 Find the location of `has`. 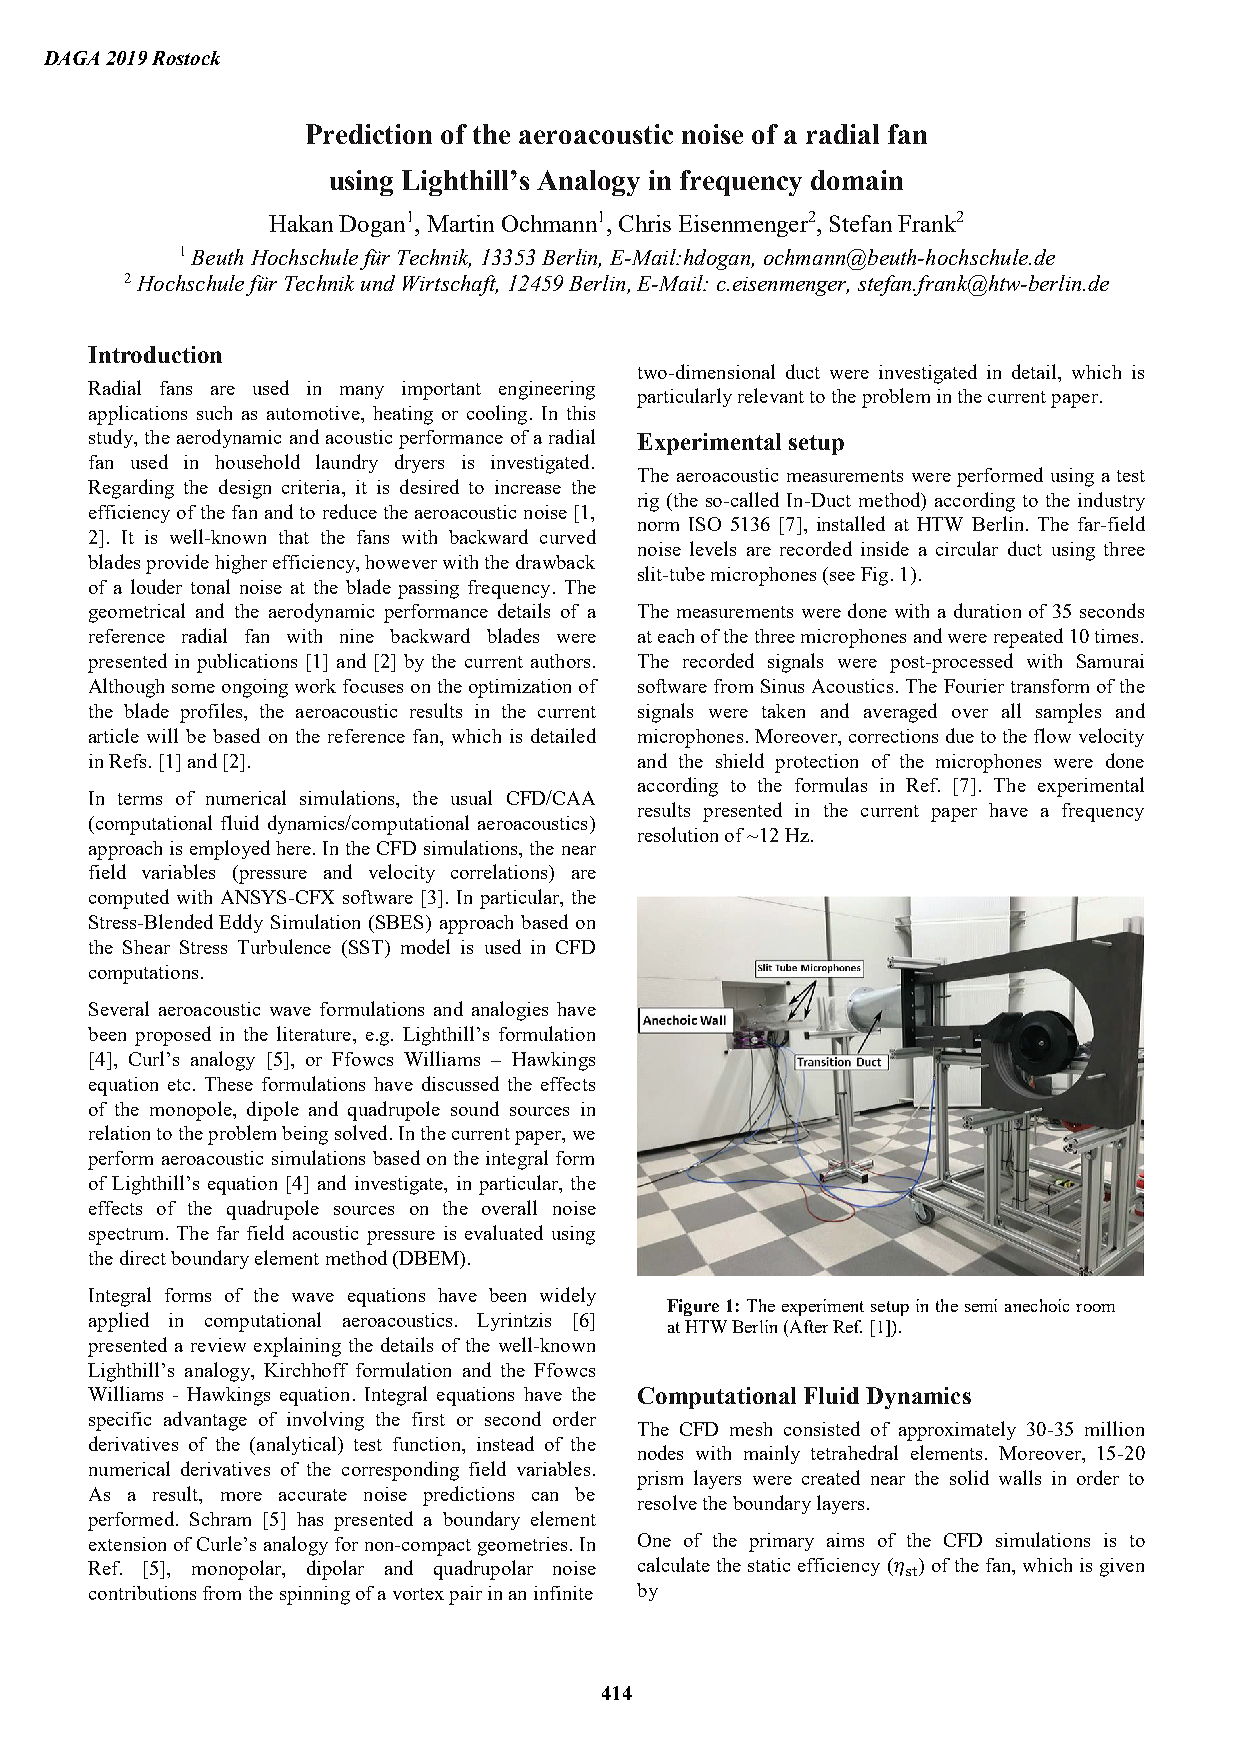

has is located at coordinates (310, 1519).
